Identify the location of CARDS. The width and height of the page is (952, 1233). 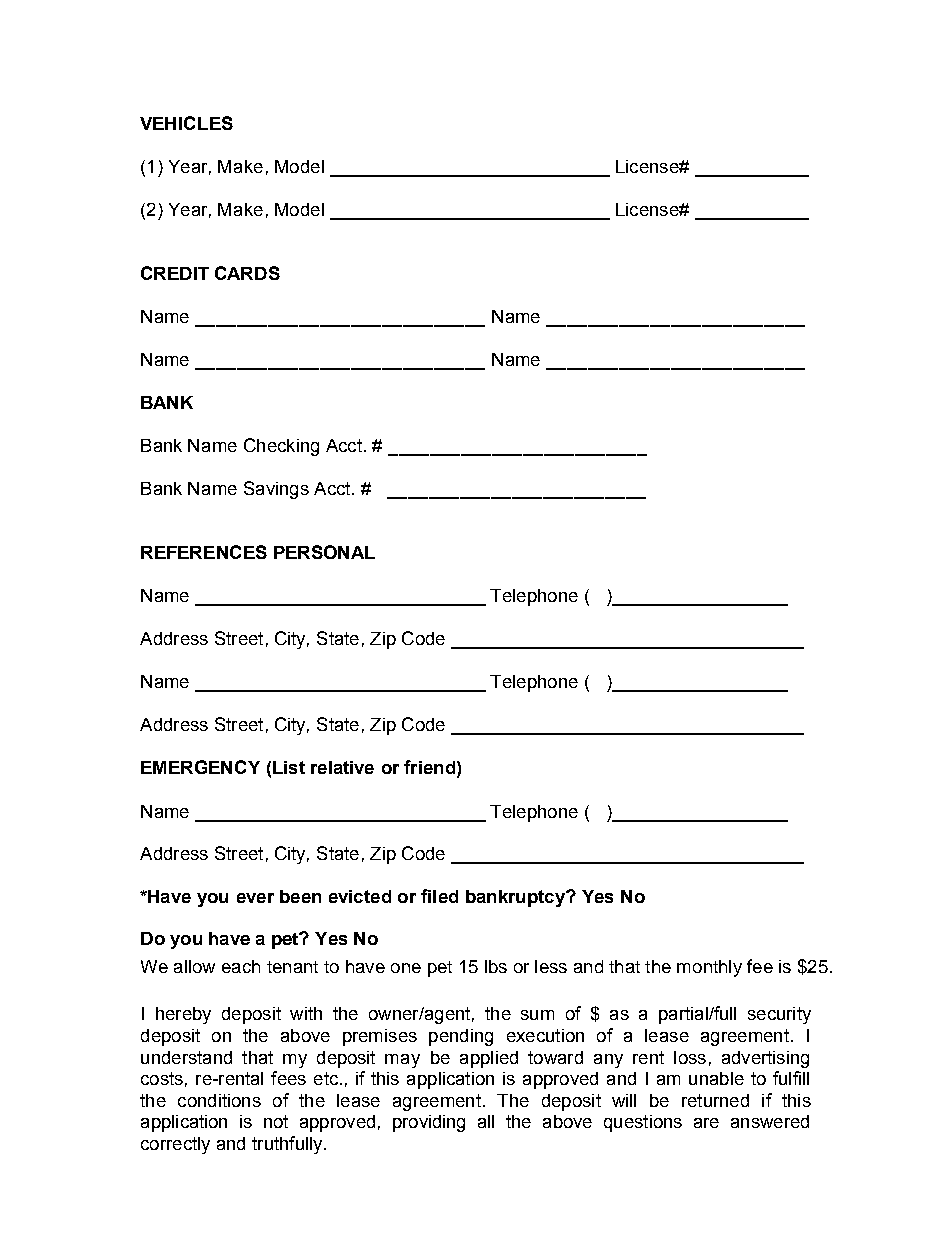
(247, 273).
